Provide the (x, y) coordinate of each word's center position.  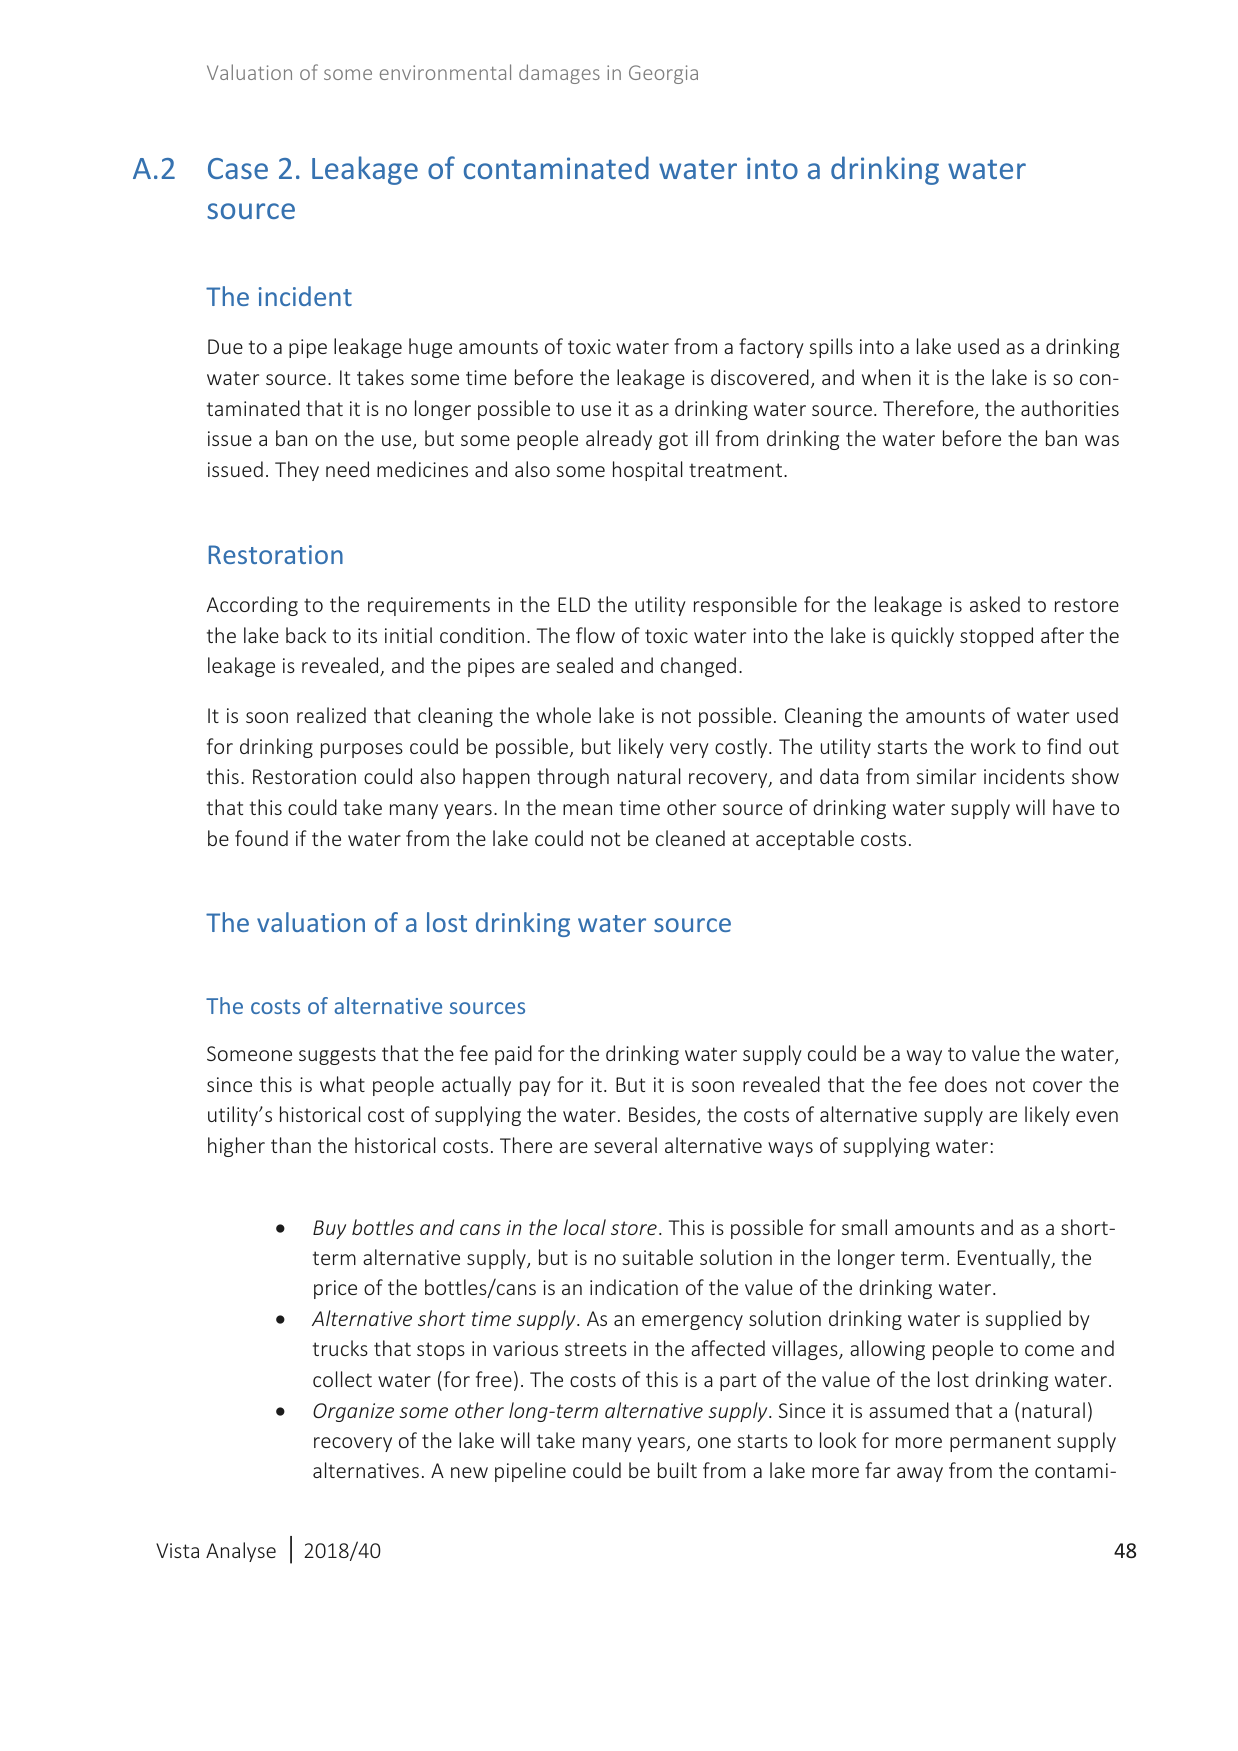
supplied (1023, 1320)
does (966, 1084)
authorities (1070, 408)
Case (238, 168)
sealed (584, 665)
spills (831, 348)
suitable (657, 1257)
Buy (329, 1229)
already (619, 440)
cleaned (690, 838)
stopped (996, 637)
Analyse (241, 1552)
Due (225, 346)
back (306, 635)
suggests (337, 1056)
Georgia (663, 74)
